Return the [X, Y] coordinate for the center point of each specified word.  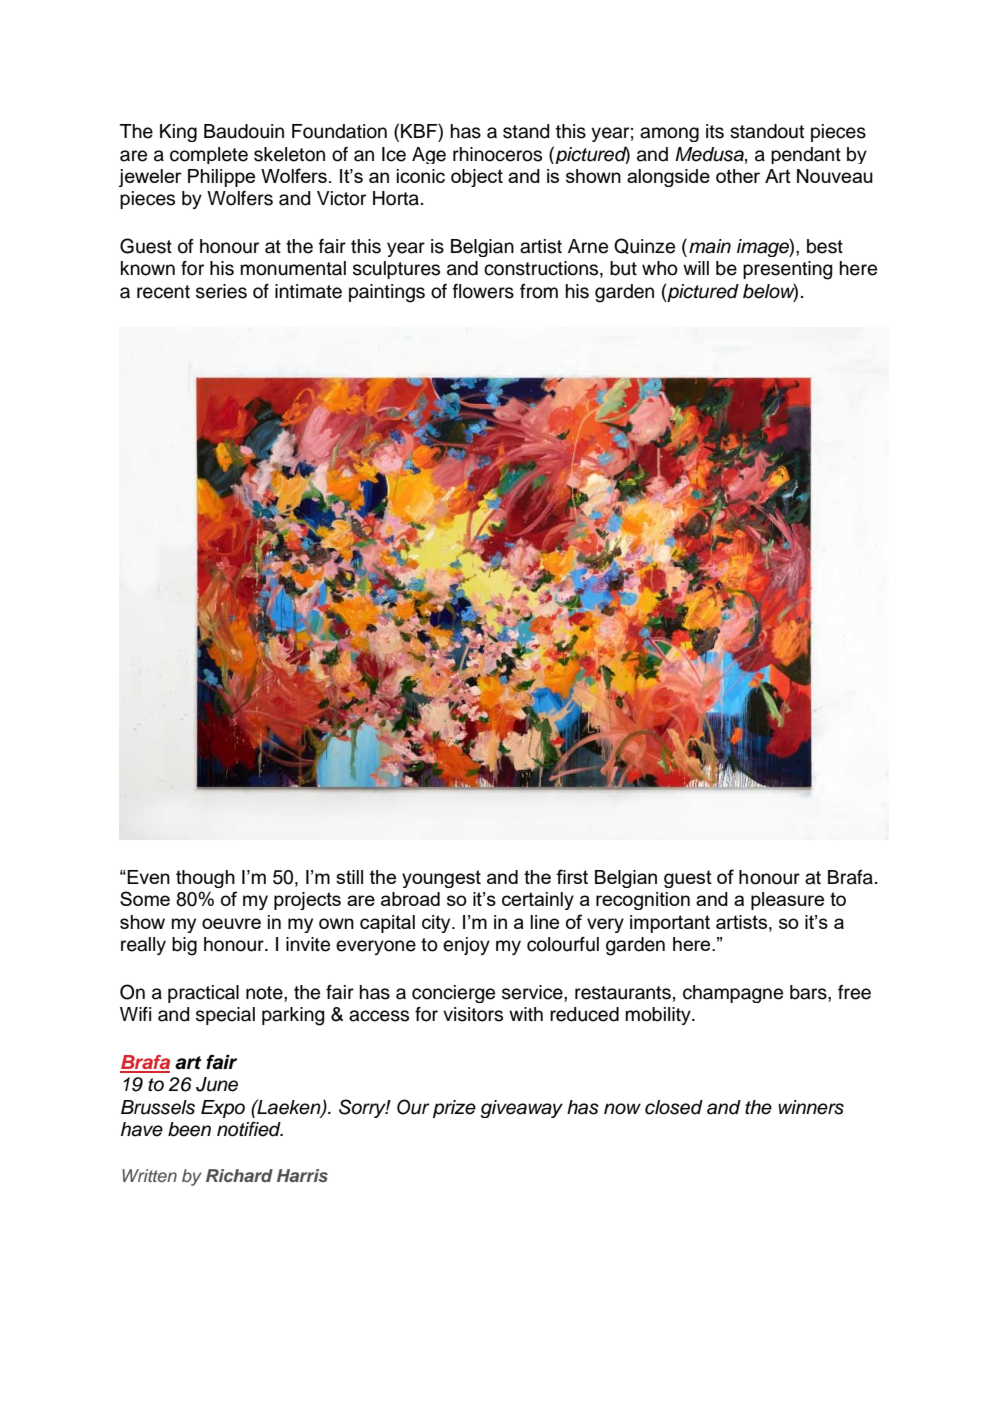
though [205, 879]
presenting [787, 270]
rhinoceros [497, 154]
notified [250, 1129]
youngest [441, 879]
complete [209, 155]
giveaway [521, 1109]
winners [811, 1107]
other [738, 176]
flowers [483, 291]
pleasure [787, 901]
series [221, 291]
